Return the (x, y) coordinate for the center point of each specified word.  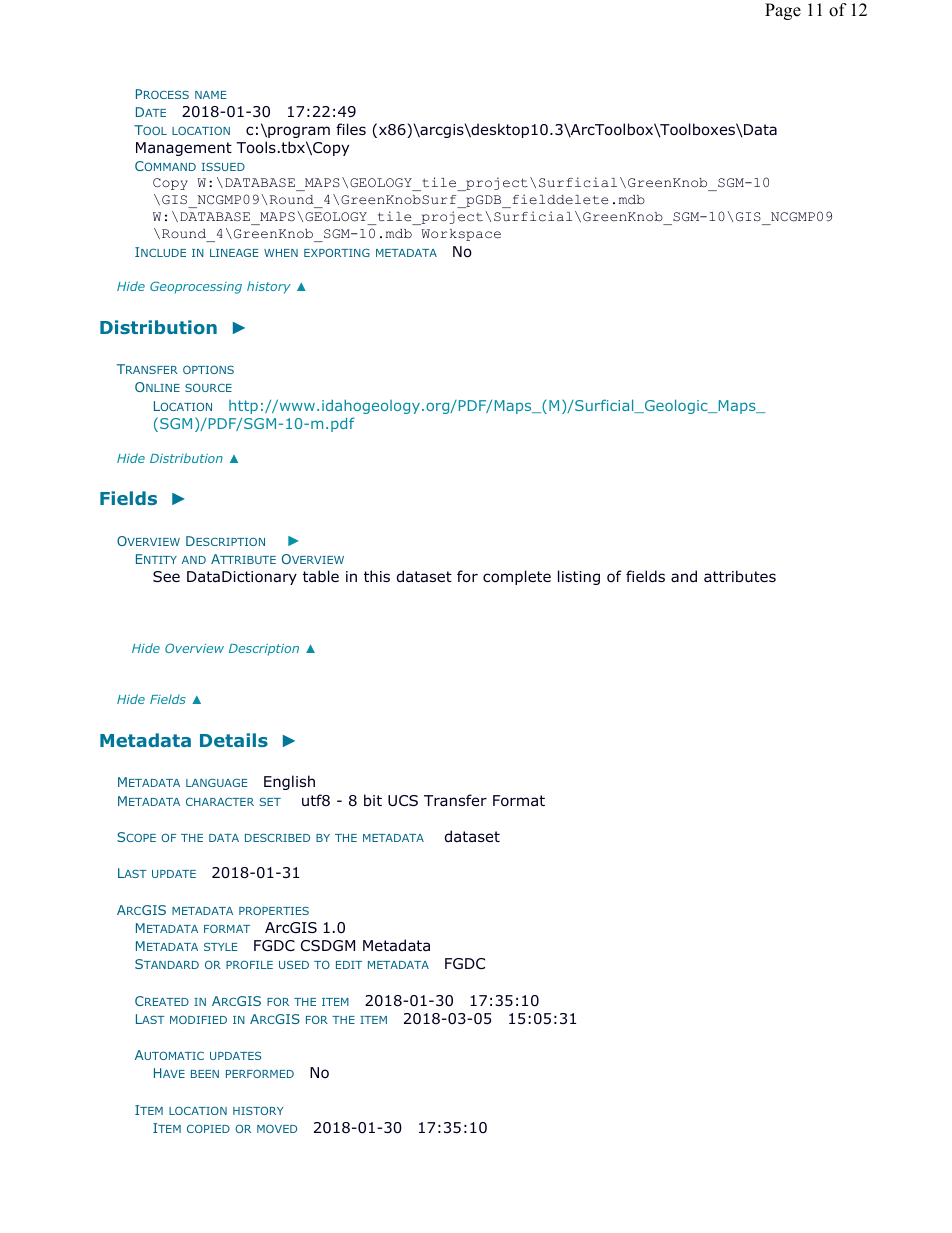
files (351, 129)
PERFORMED (260, 1073)
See (166, 576)
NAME (210, 95)
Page (783, 11)
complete (517, 577)
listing (579, 577)
